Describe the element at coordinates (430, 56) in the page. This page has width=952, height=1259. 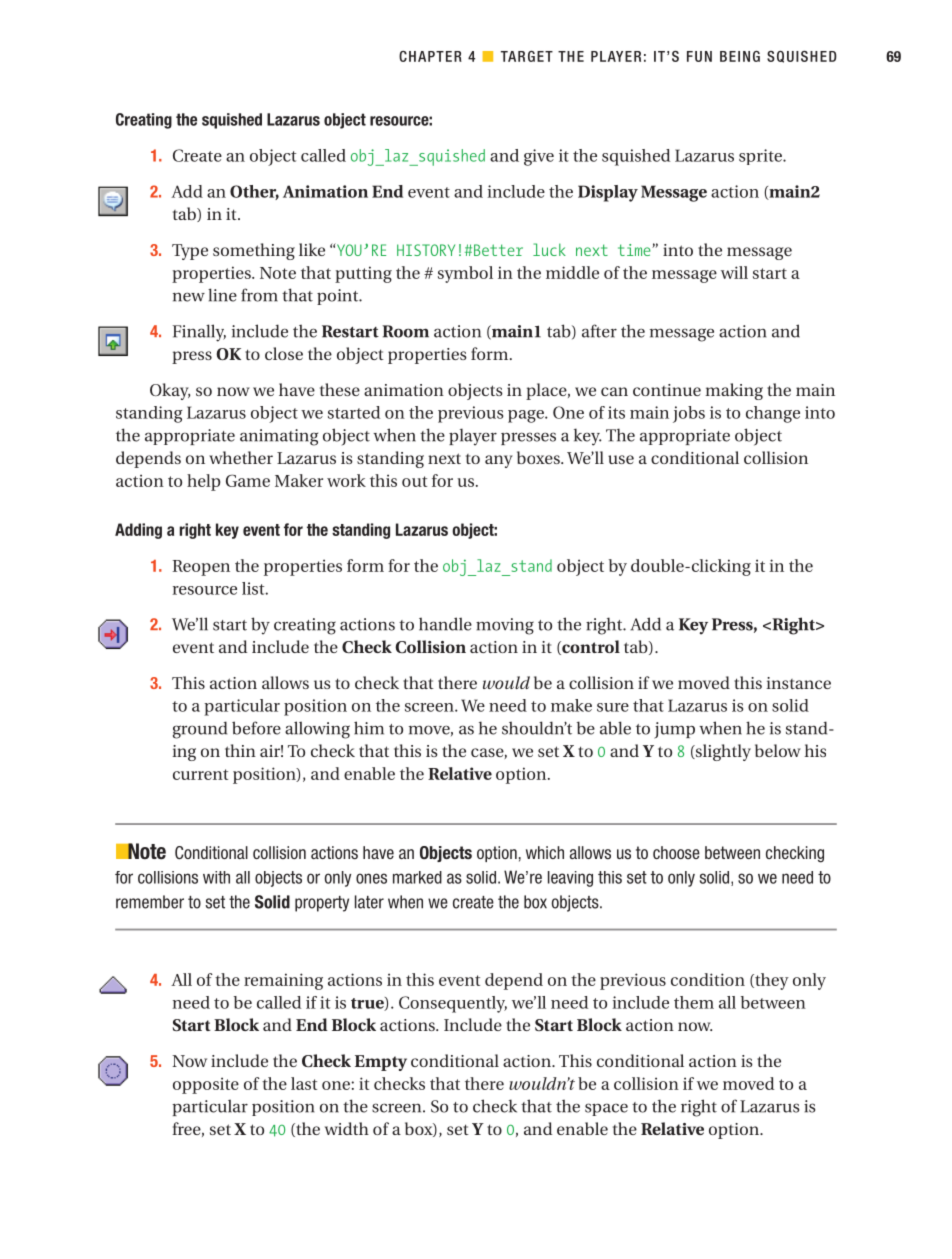
I see `CHAPTER` at that location.
